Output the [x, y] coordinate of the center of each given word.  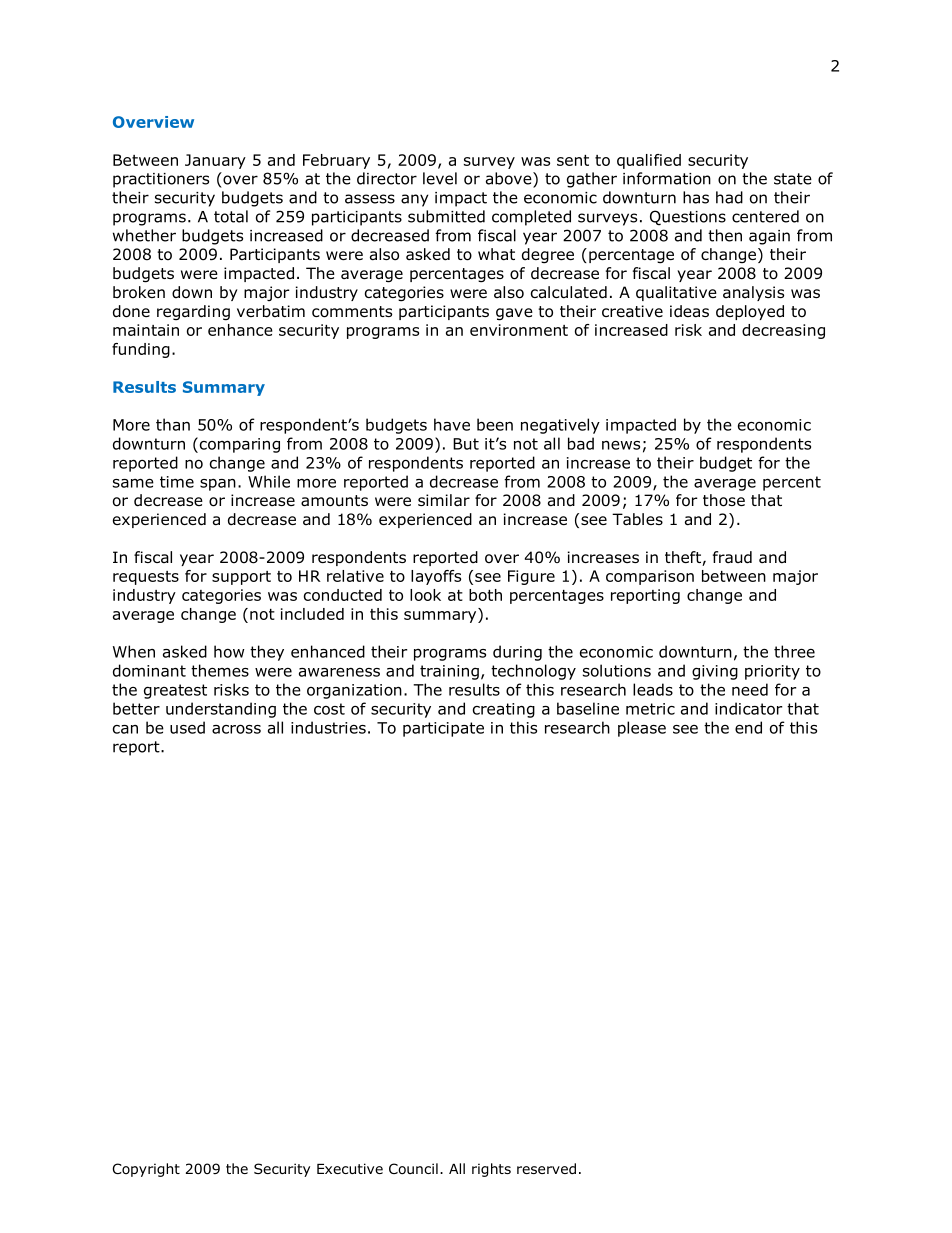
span [218, 485]
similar [444, 500]
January [215, 161]
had [729, 197]
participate [443, 729]
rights [491, 1170]
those [724, 500]
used [187, 727]
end [748, 727]
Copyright [146, 1170]
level [440, 178]
